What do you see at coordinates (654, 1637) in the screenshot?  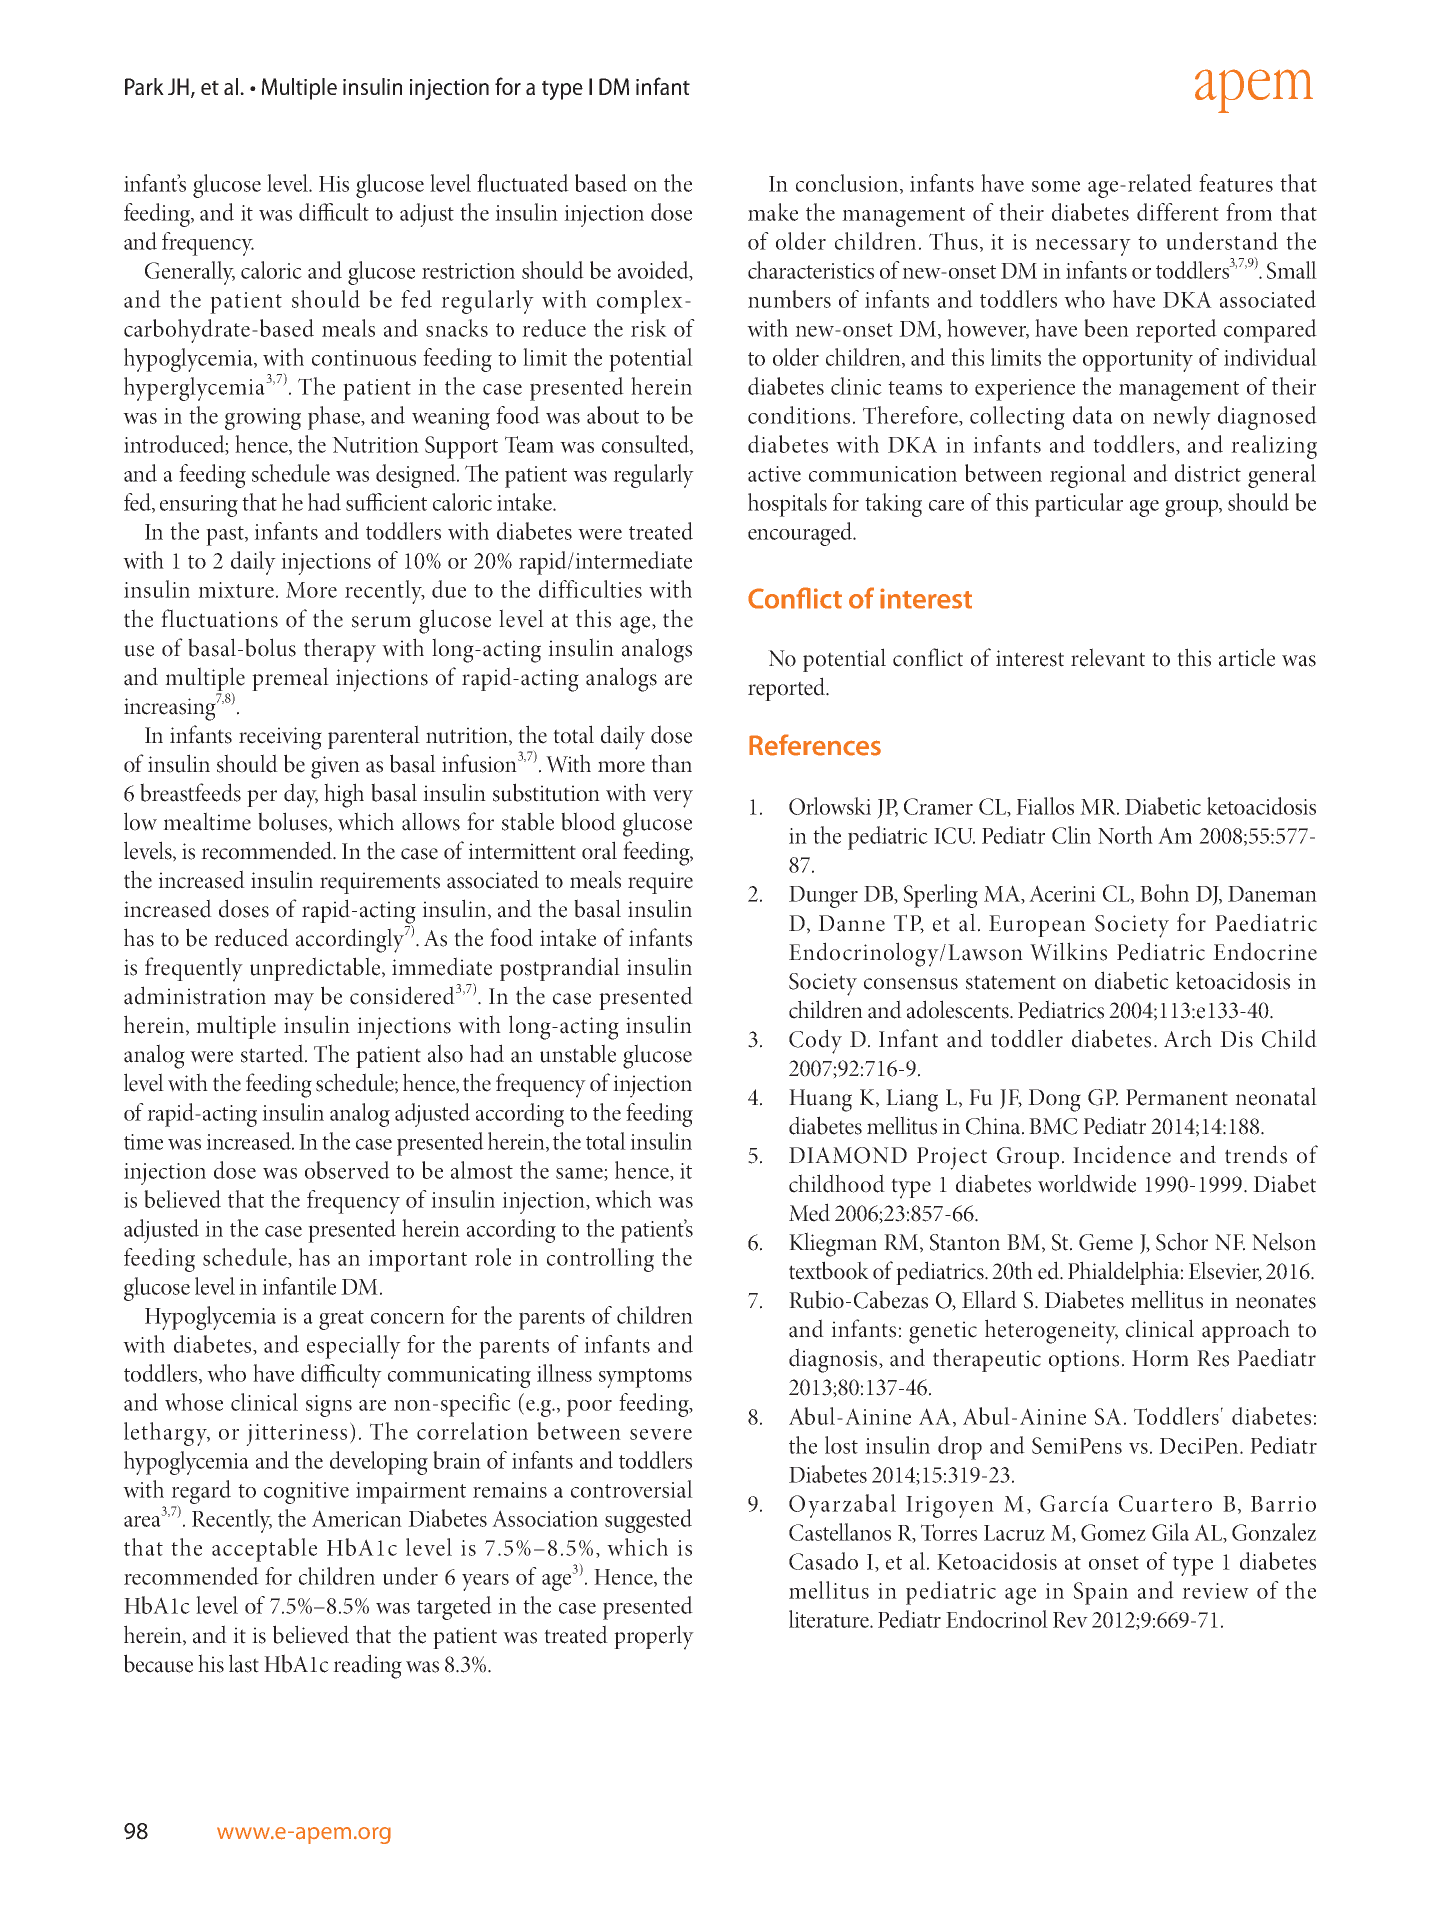 I see `properly` at bounding box center [654, 1637].
